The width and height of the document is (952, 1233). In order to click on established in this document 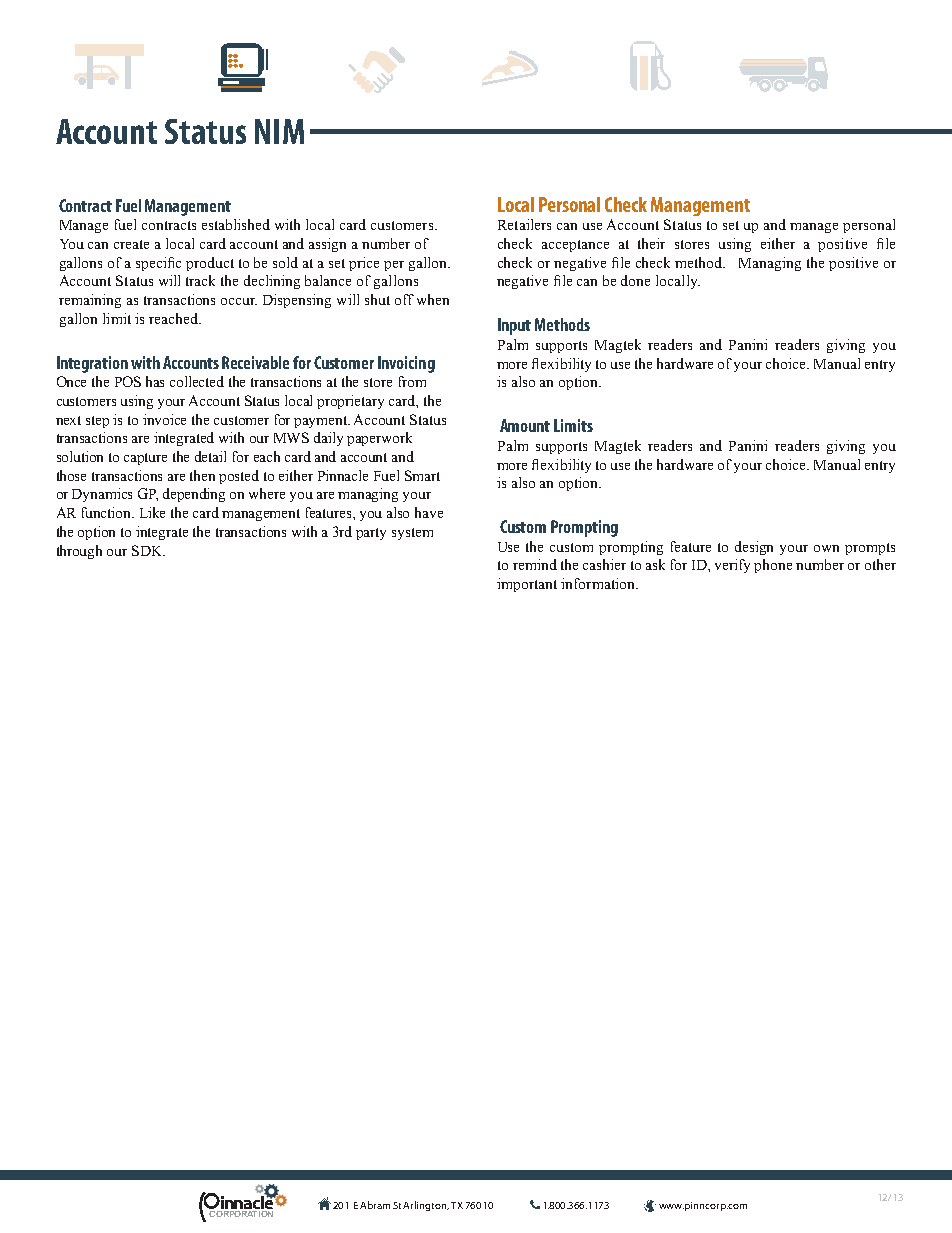, I will do `click(236, 224)`.
